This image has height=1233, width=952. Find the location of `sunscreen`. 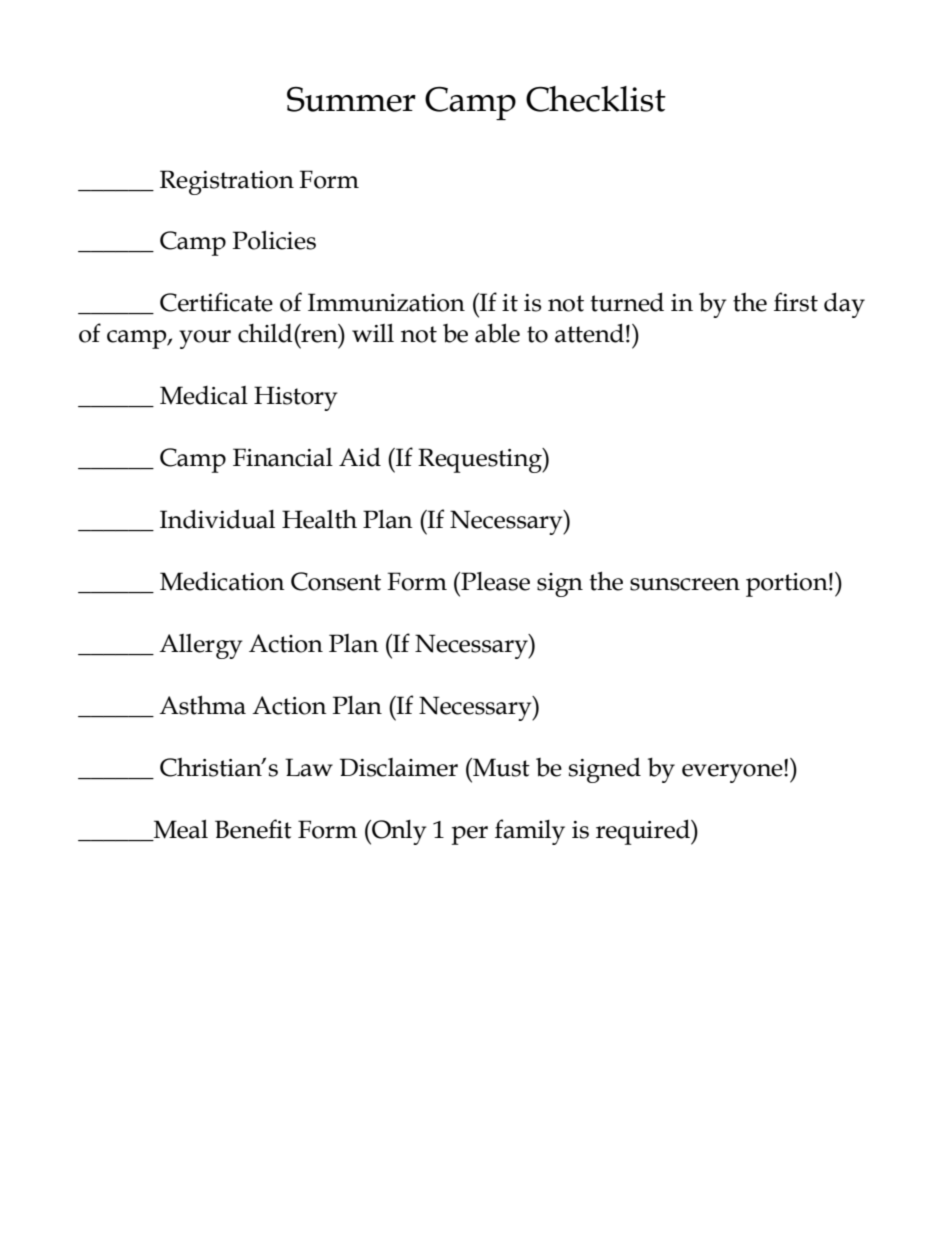

sunscreen is located at coordinates (685, 584).
